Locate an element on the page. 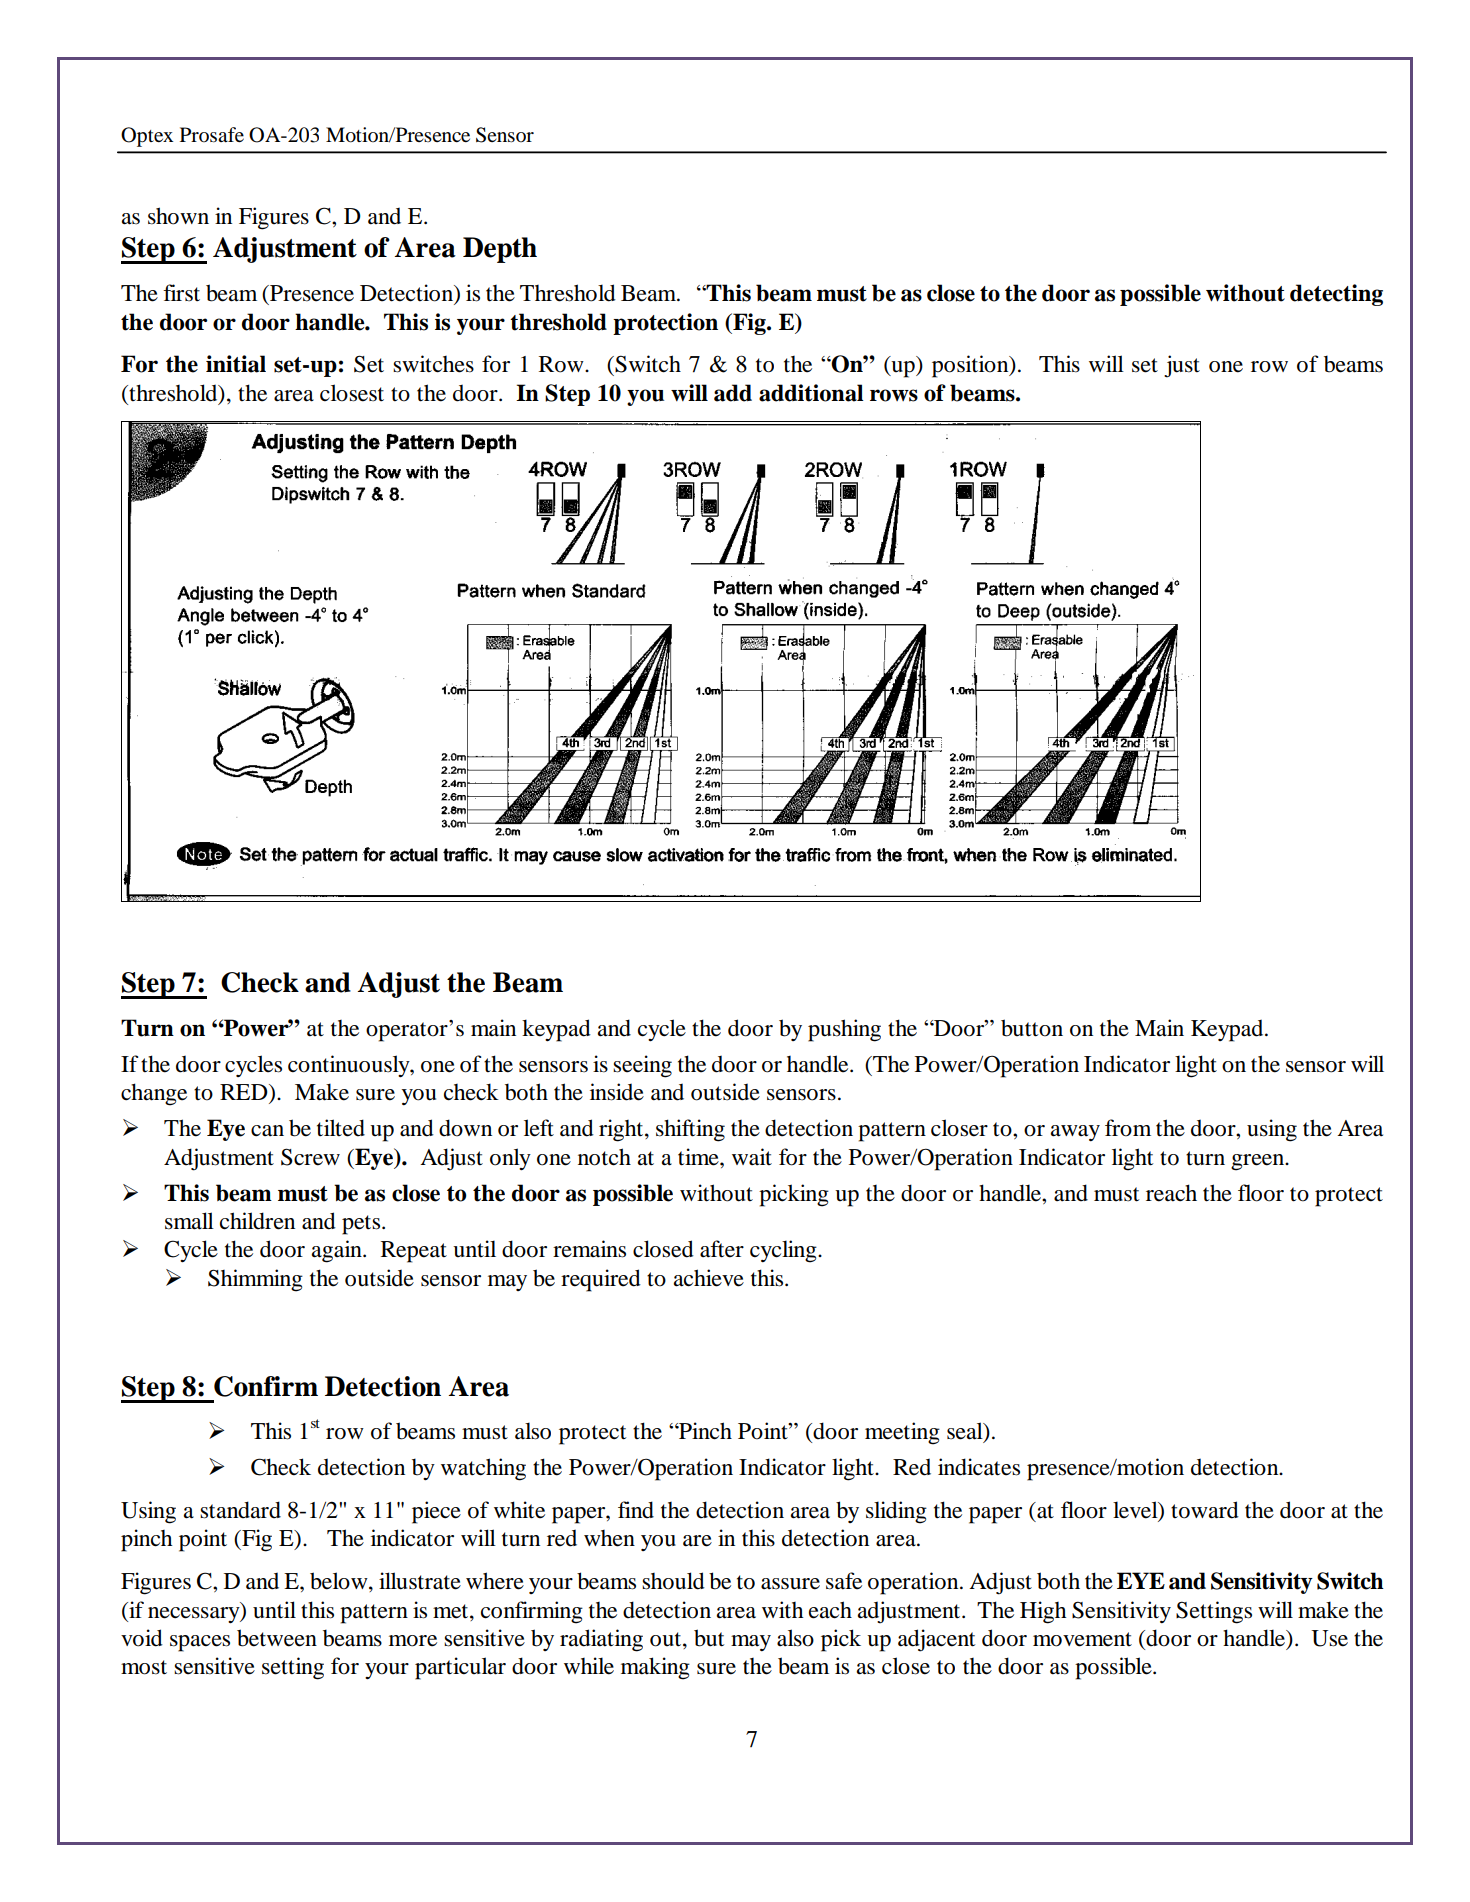 This image has width=1470, height=1902. change is located at coordinates (154, 1094).
